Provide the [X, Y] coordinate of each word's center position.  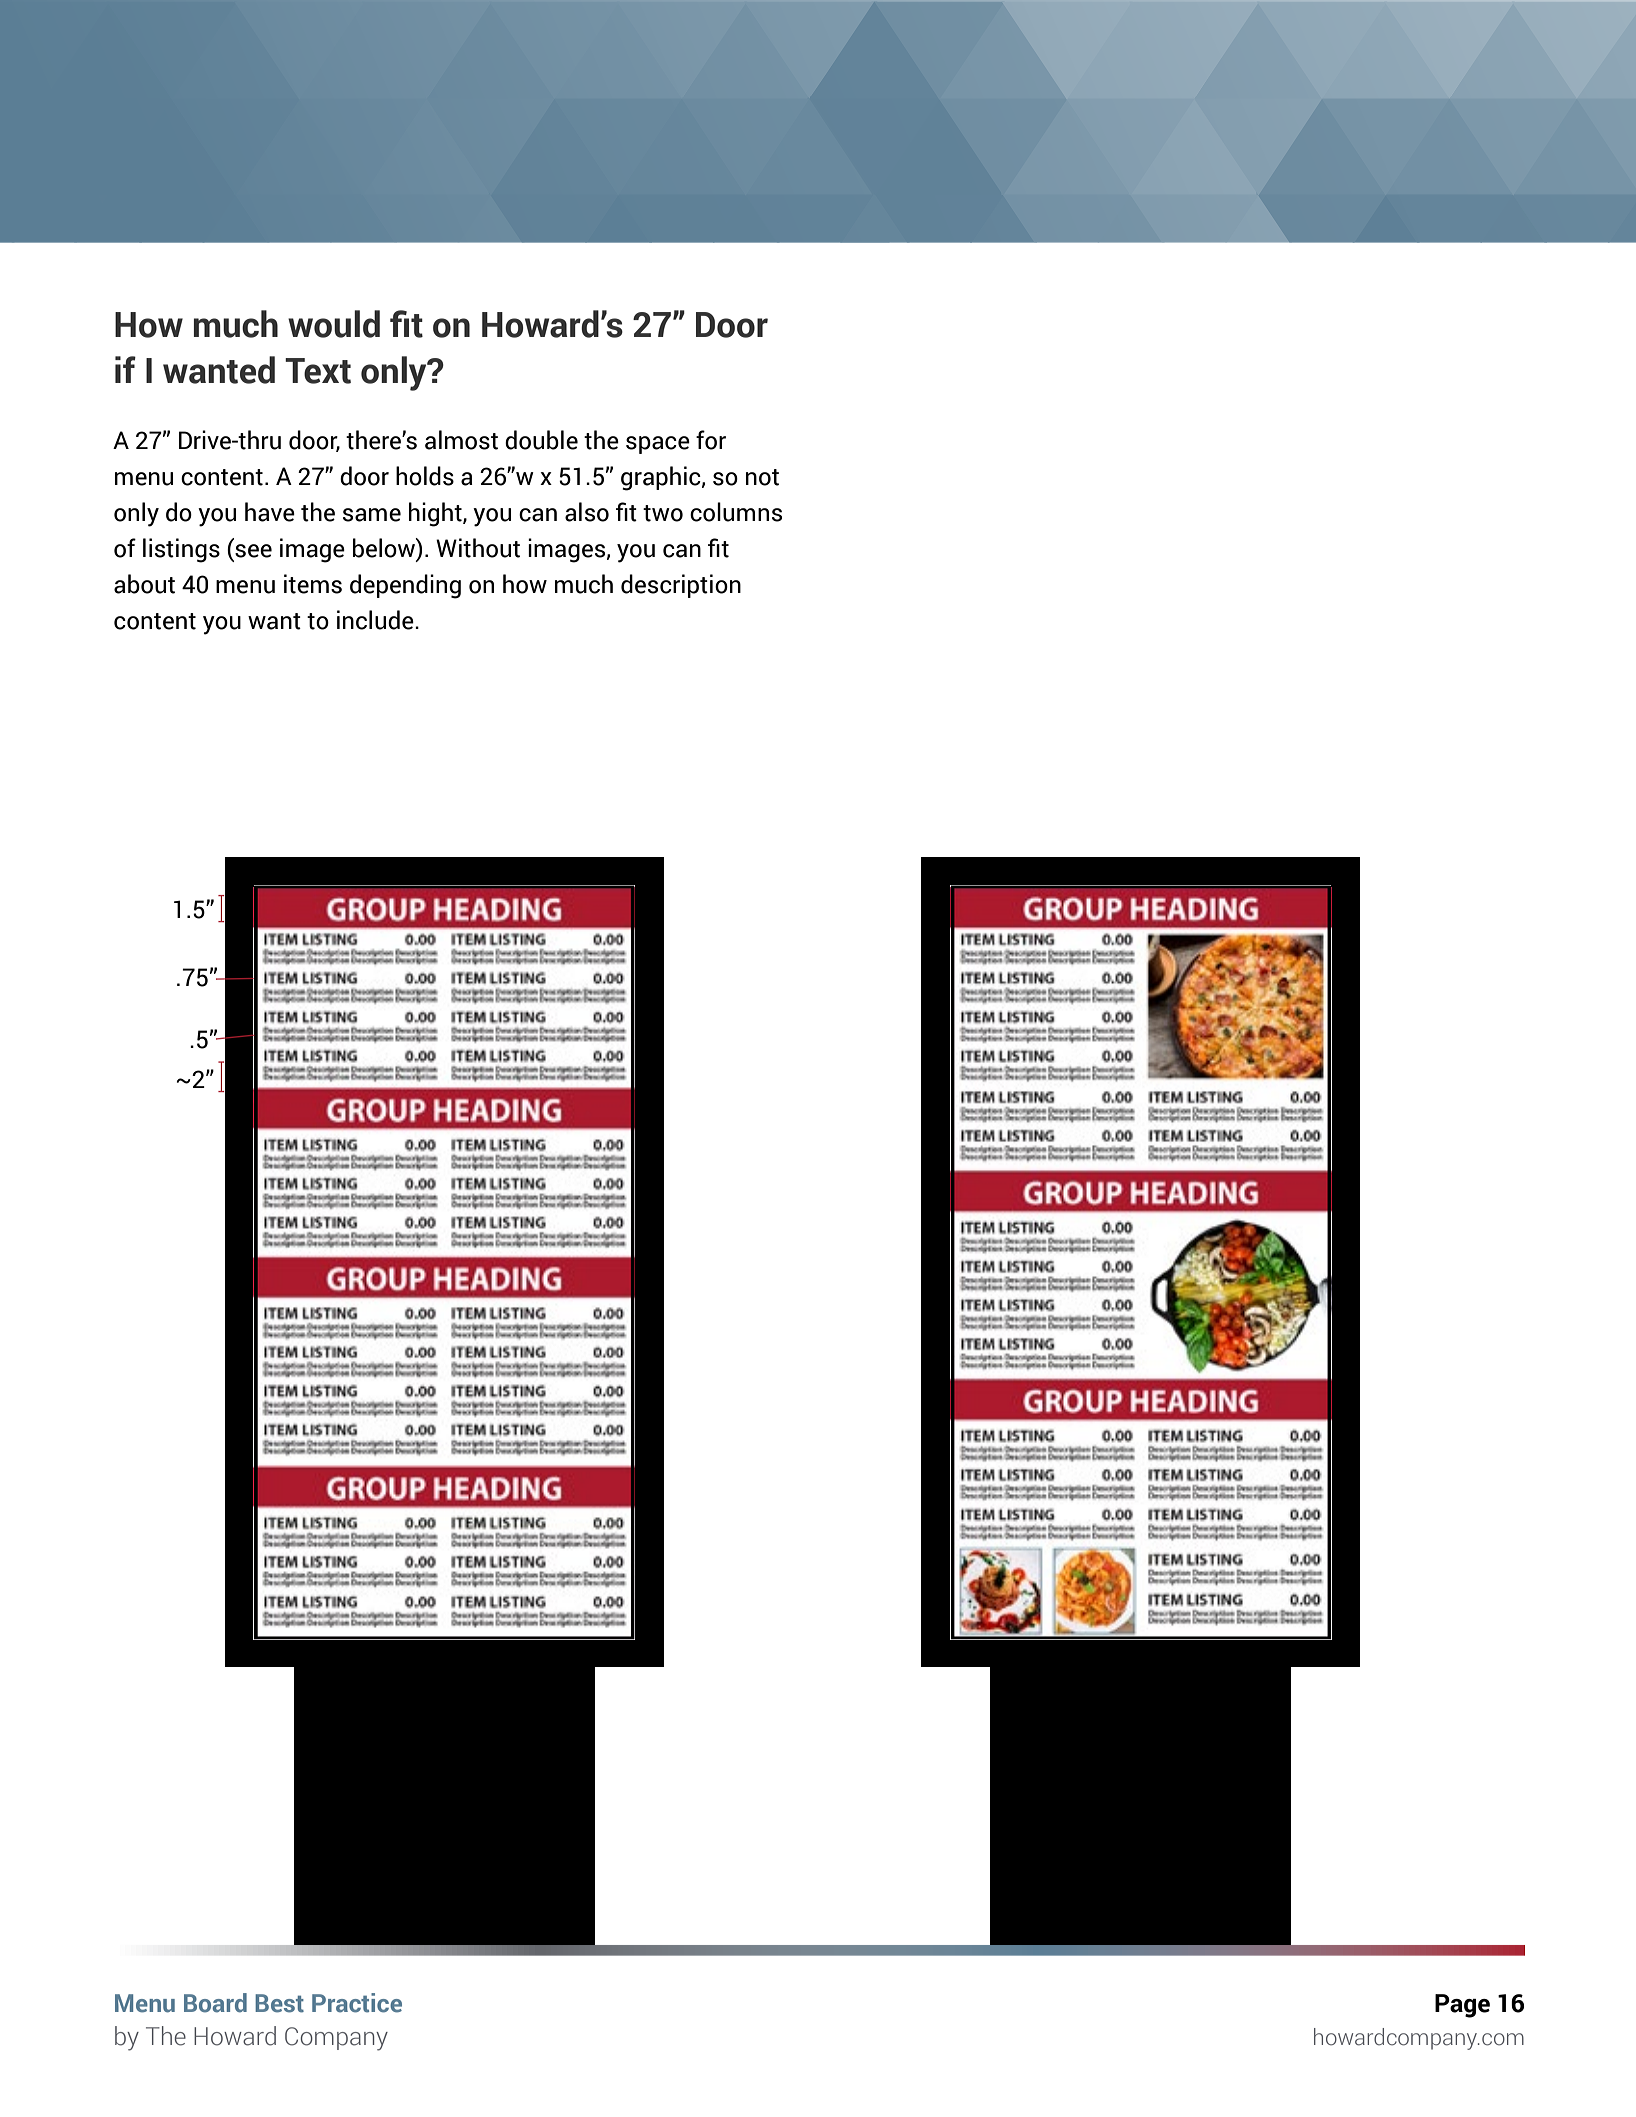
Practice [357, 2003]
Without [478, 548]
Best [279, 2003]
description [681, 586]
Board [215, 2003]
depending [405, 586]
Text [318, 371]
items [313, 584]
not [762, 477]
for [711, 440]
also [587, 512]
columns [736, 512]
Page [1462, 2006]
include [376, 620]
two [663, 513]
